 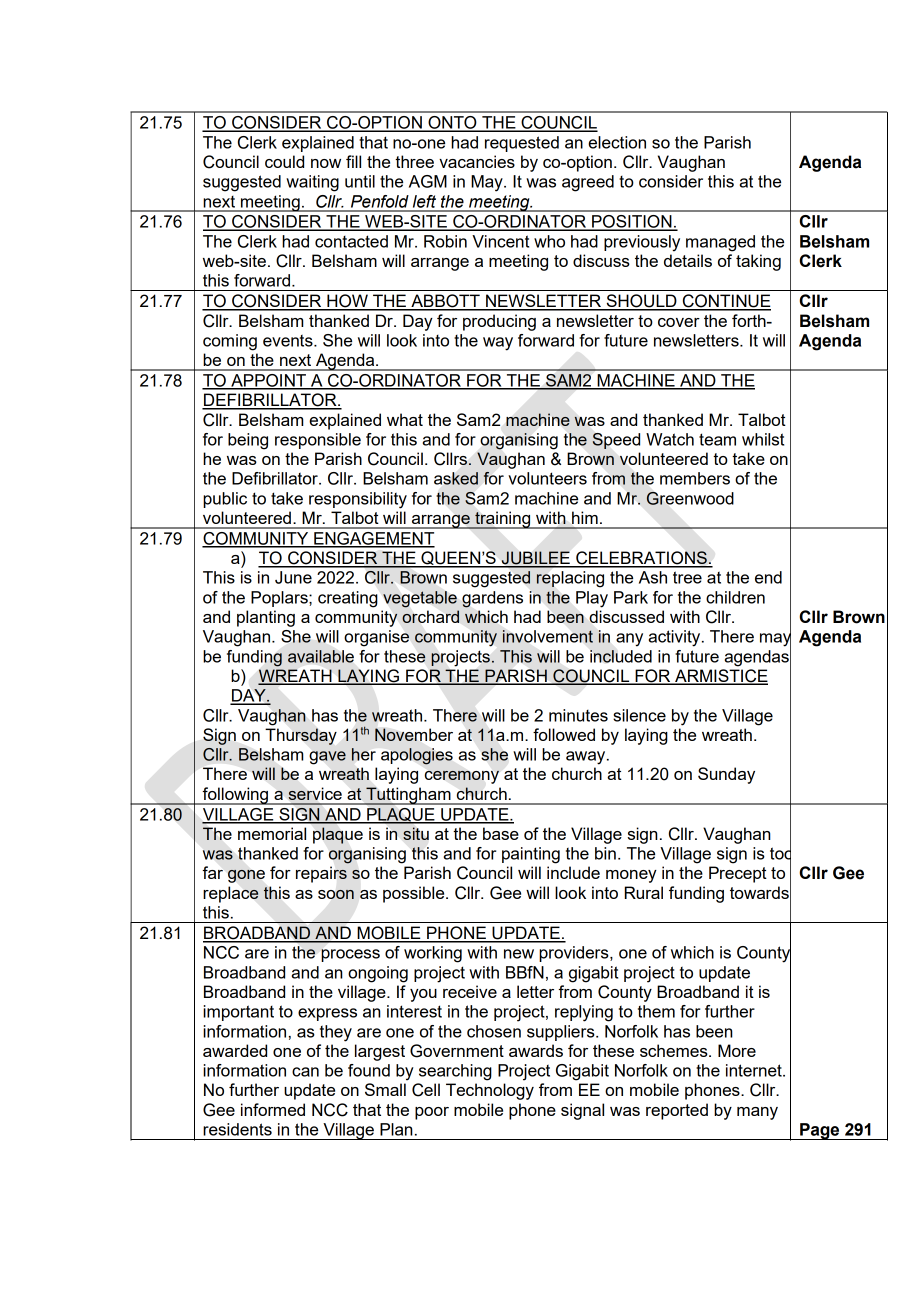 What do you see at coordinates (735, 597) in the screenshot?
I see `children` at bounding box center [735, 597].
